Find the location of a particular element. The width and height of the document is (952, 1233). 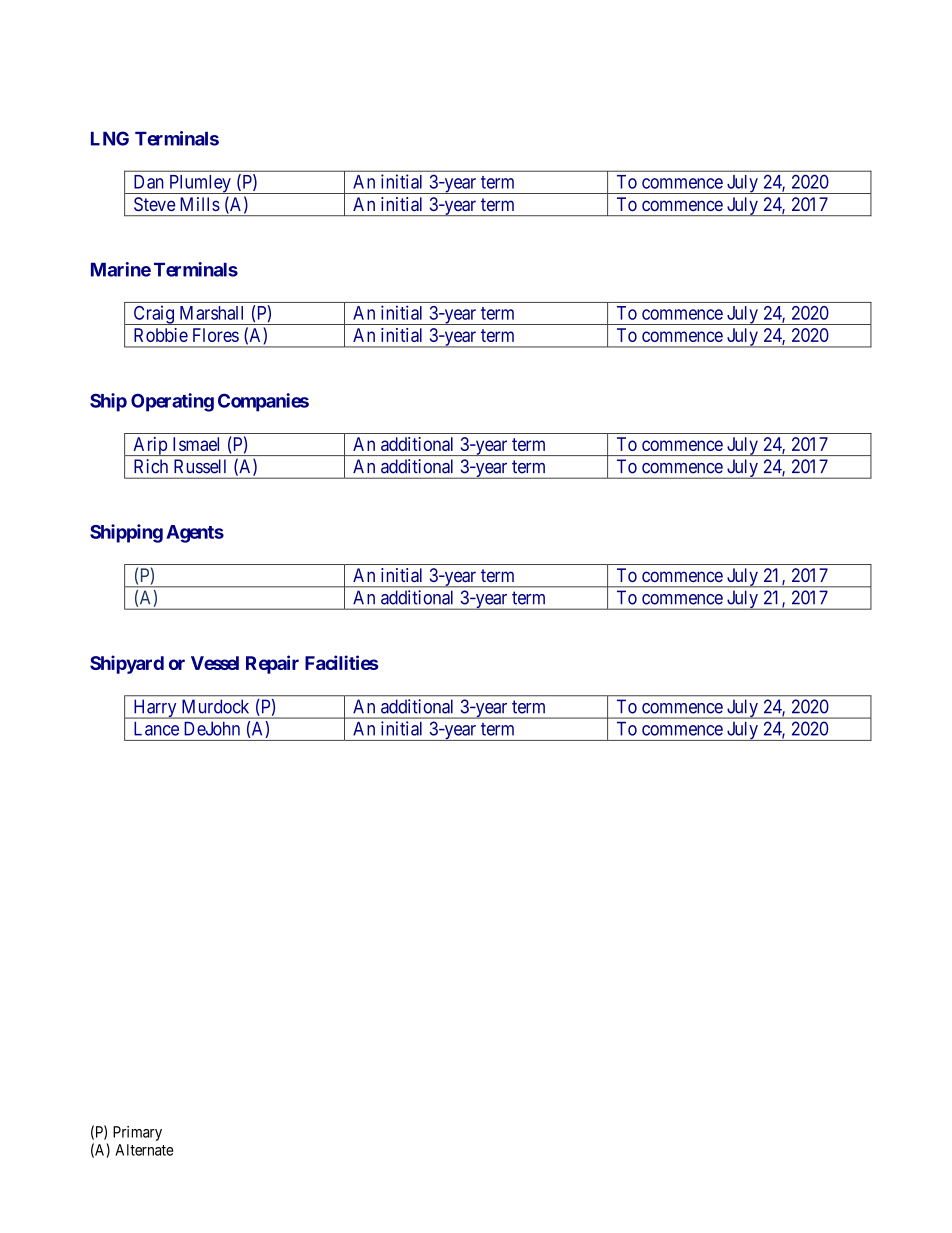

Vessel is located at coordinates (215, 663).
